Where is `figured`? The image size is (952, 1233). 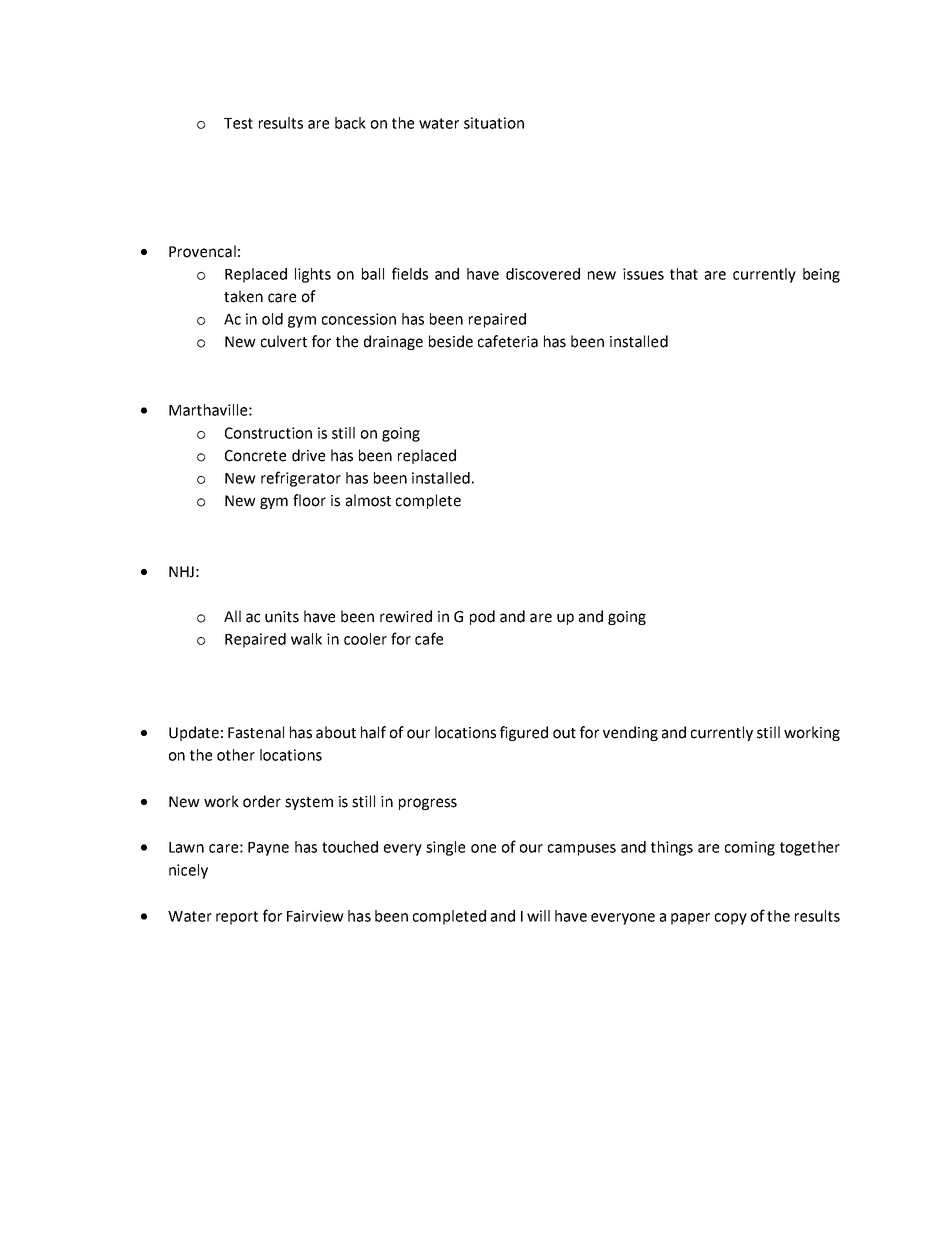 figured is located at coordinates (524, 733).
